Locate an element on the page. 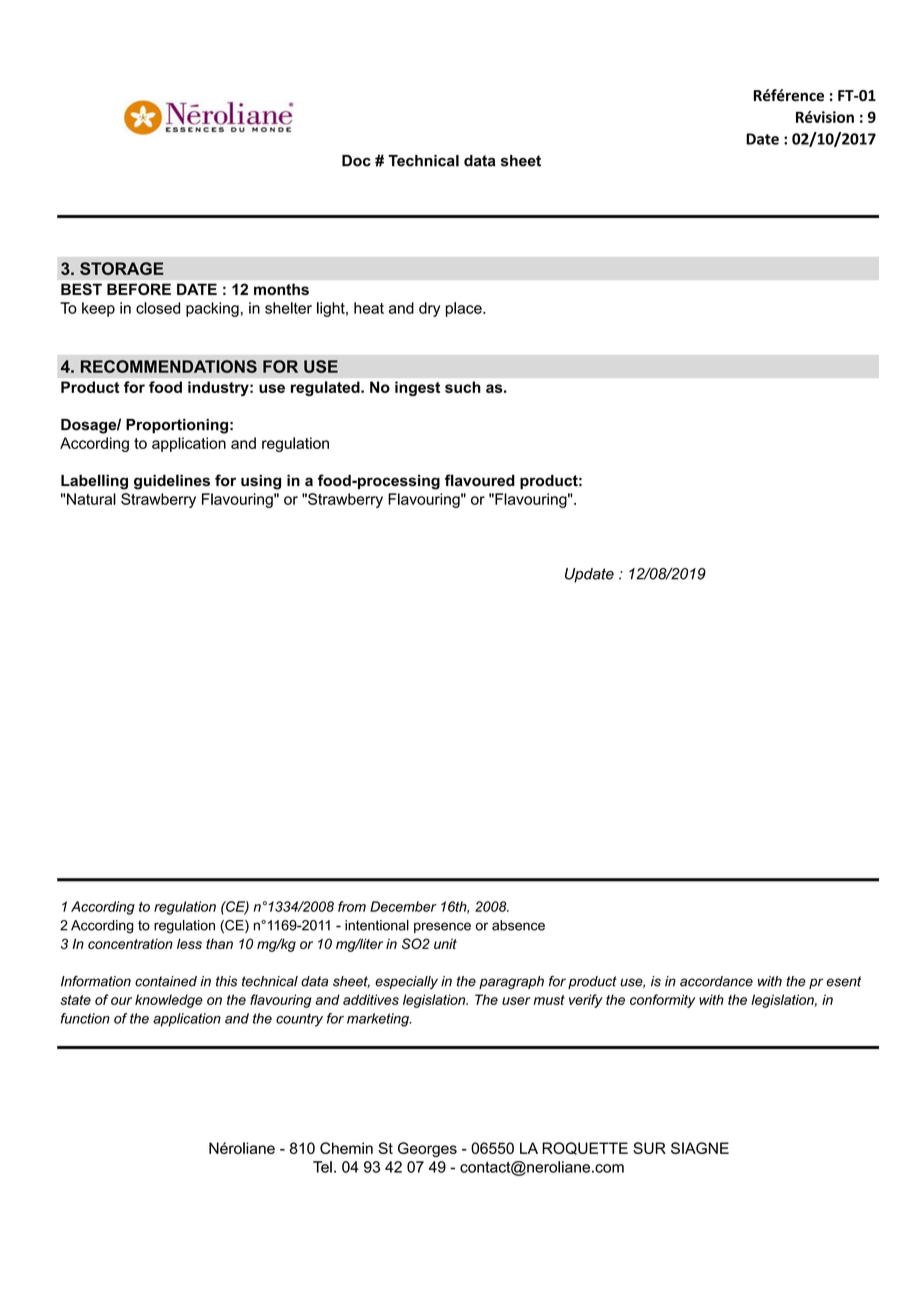 This document has height=1308, width=924. STORAGE is located at coordinates (122, 268).
